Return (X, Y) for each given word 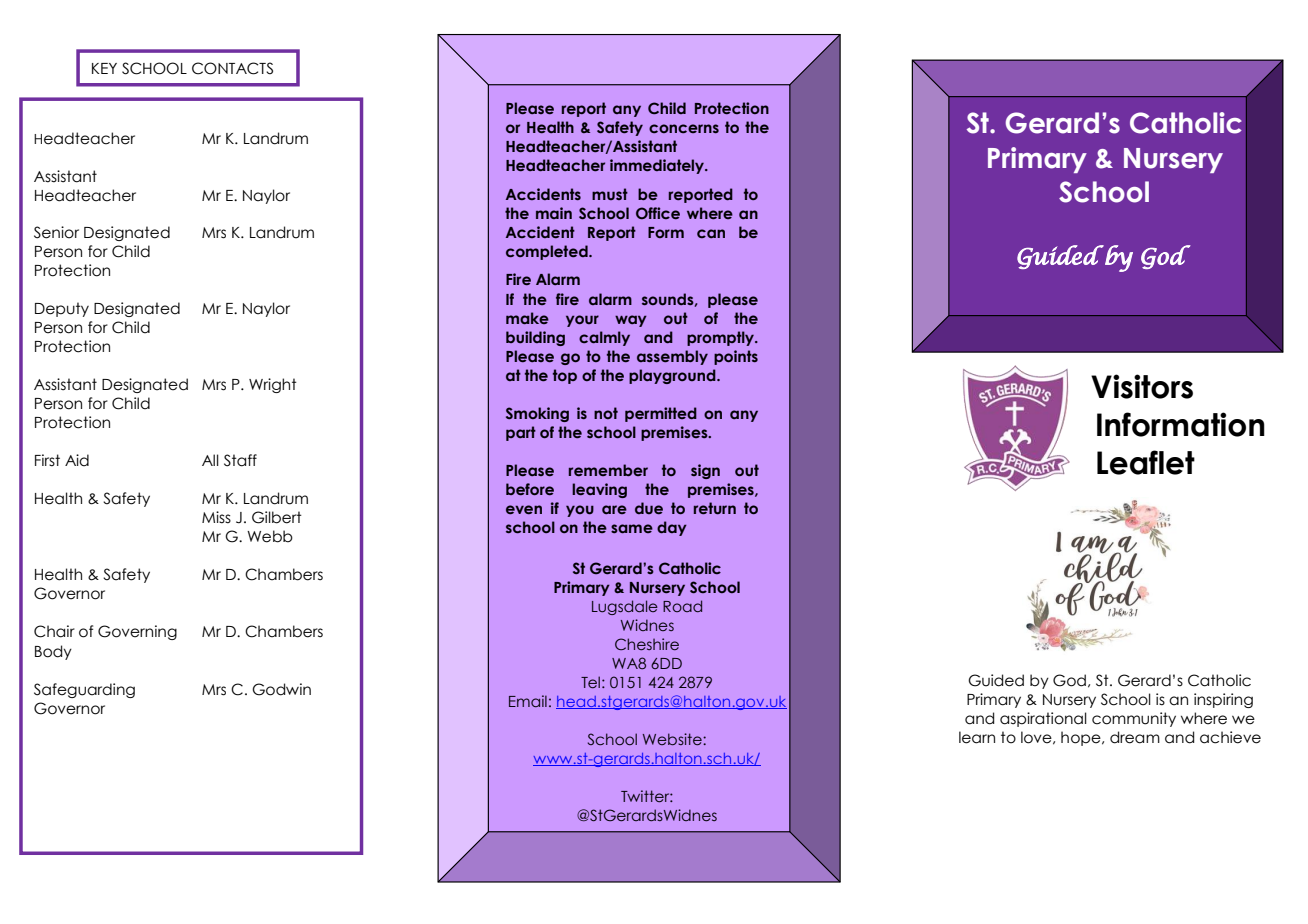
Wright (273, 385)
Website (673, 739)
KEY (104, 68)
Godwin (281, 689)
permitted (661, 414)
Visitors (1142, 386)
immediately (658, 166)
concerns (684, 128)
